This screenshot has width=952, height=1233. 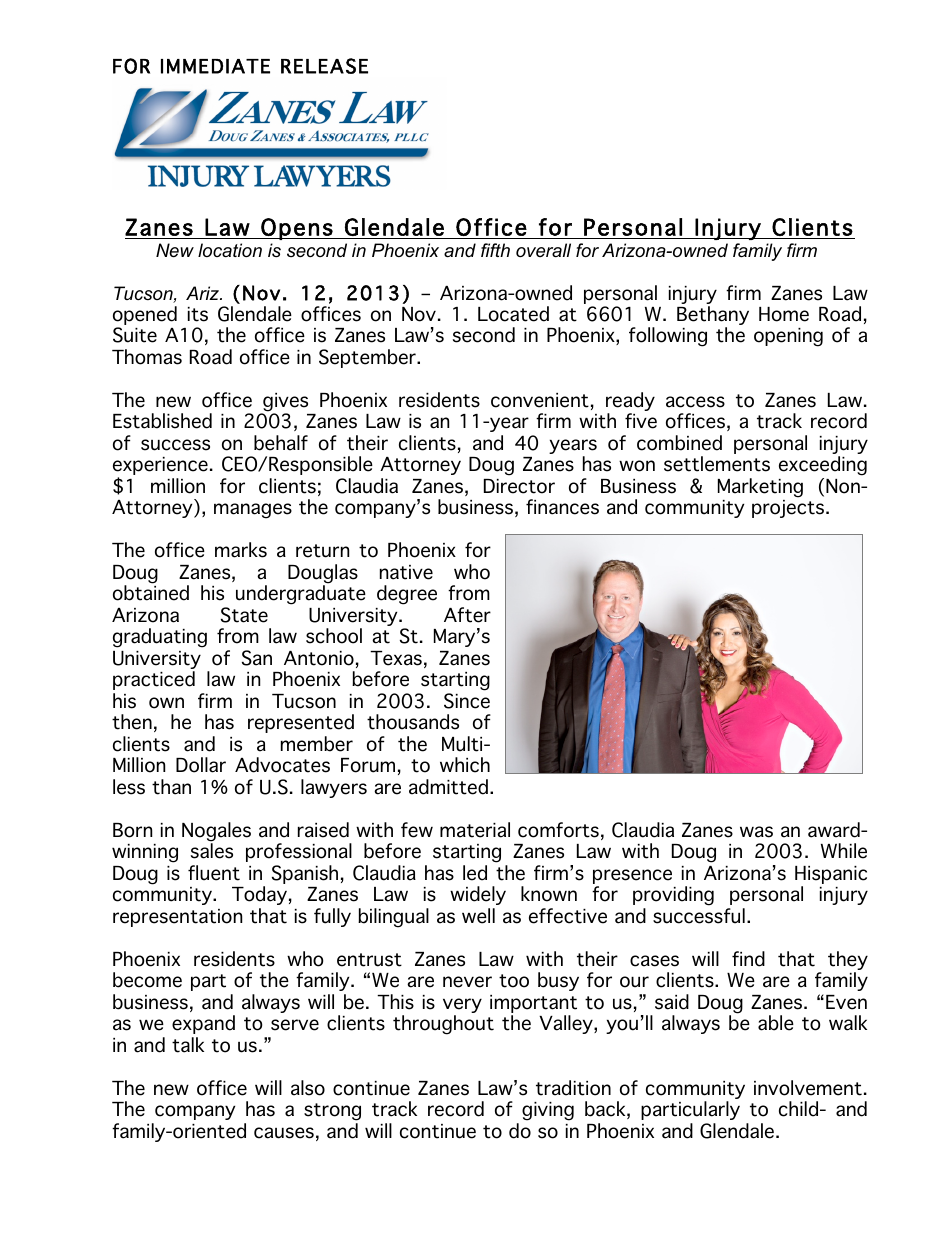 What do you see at coordinates (324, 66) in the screenshot?
I see `RELEASE` at bounding box center [324, 66].
